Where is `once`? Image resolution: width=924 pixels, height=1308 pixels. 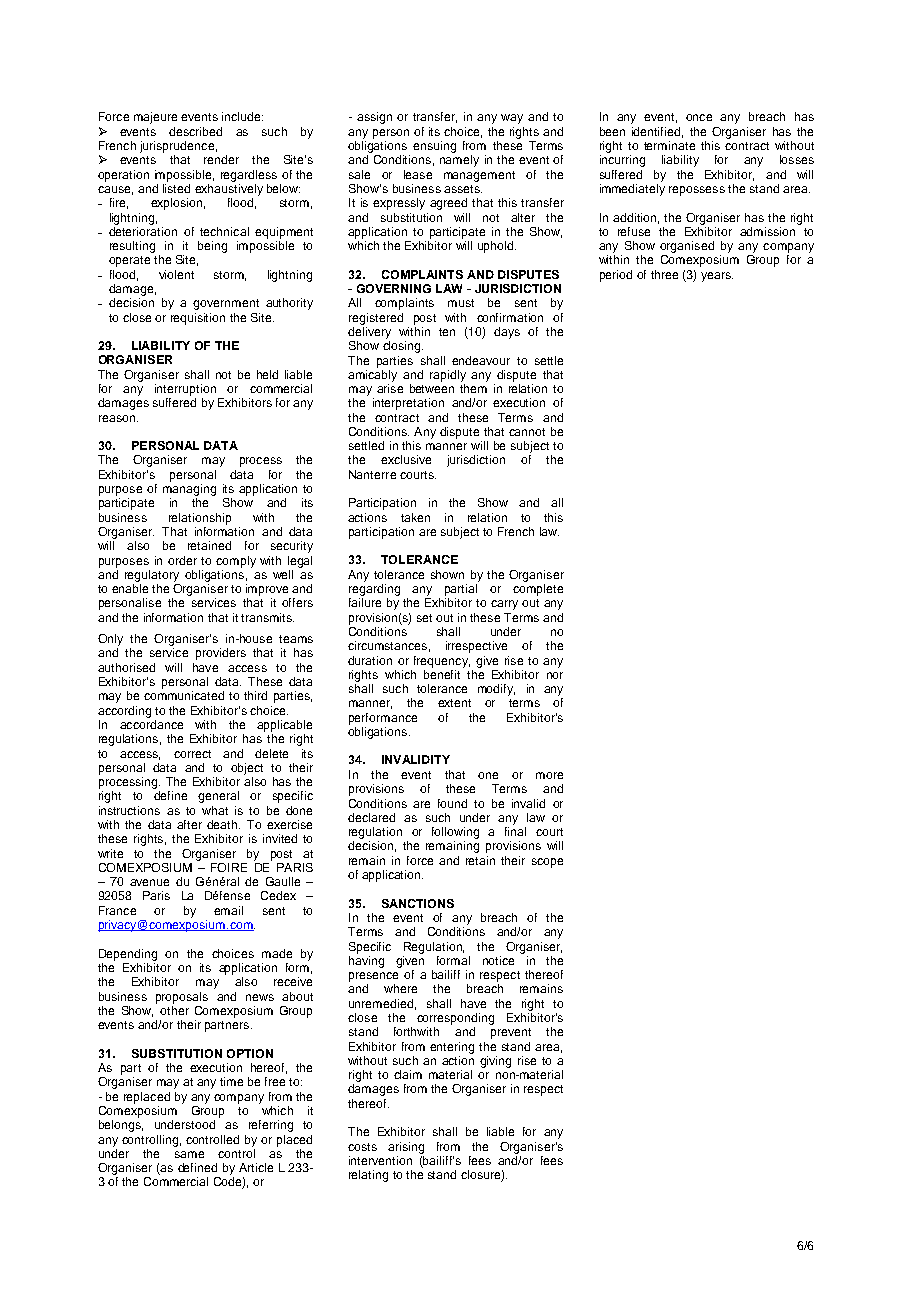
once is located at coordinates (699, 117).
